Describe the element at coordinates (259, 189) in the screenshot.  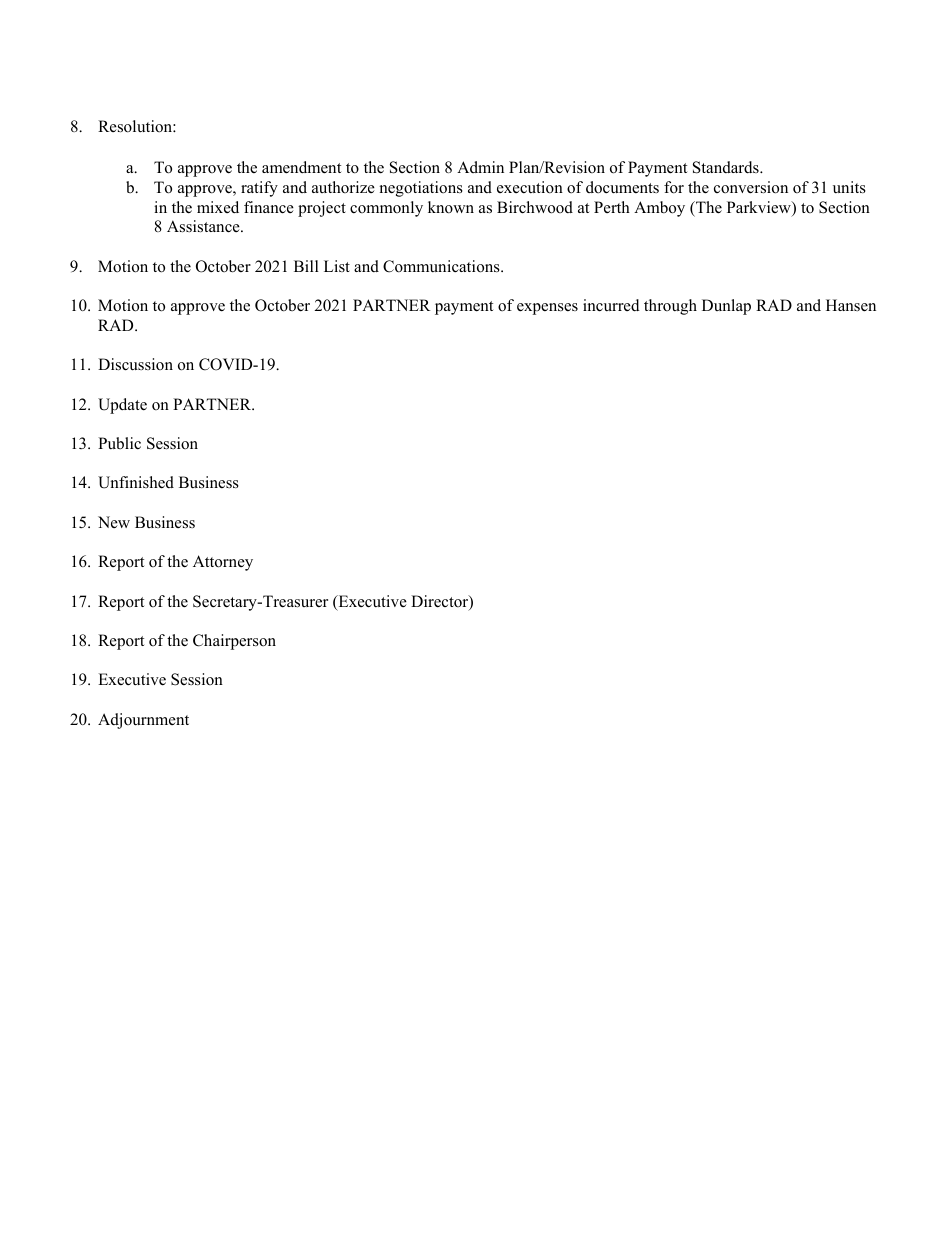
I see `ratify` at that location.
